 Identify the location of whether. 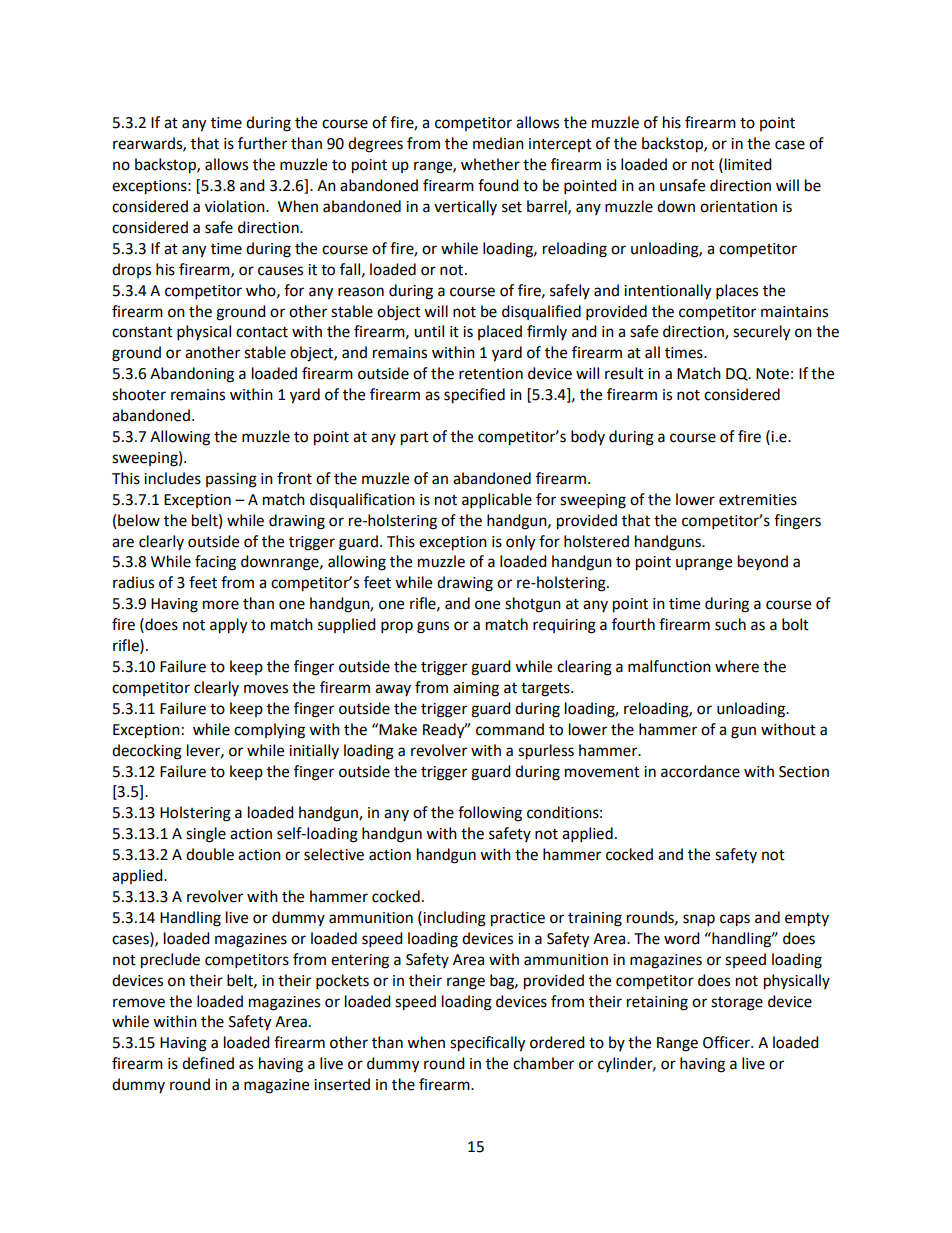
(490, 164).
